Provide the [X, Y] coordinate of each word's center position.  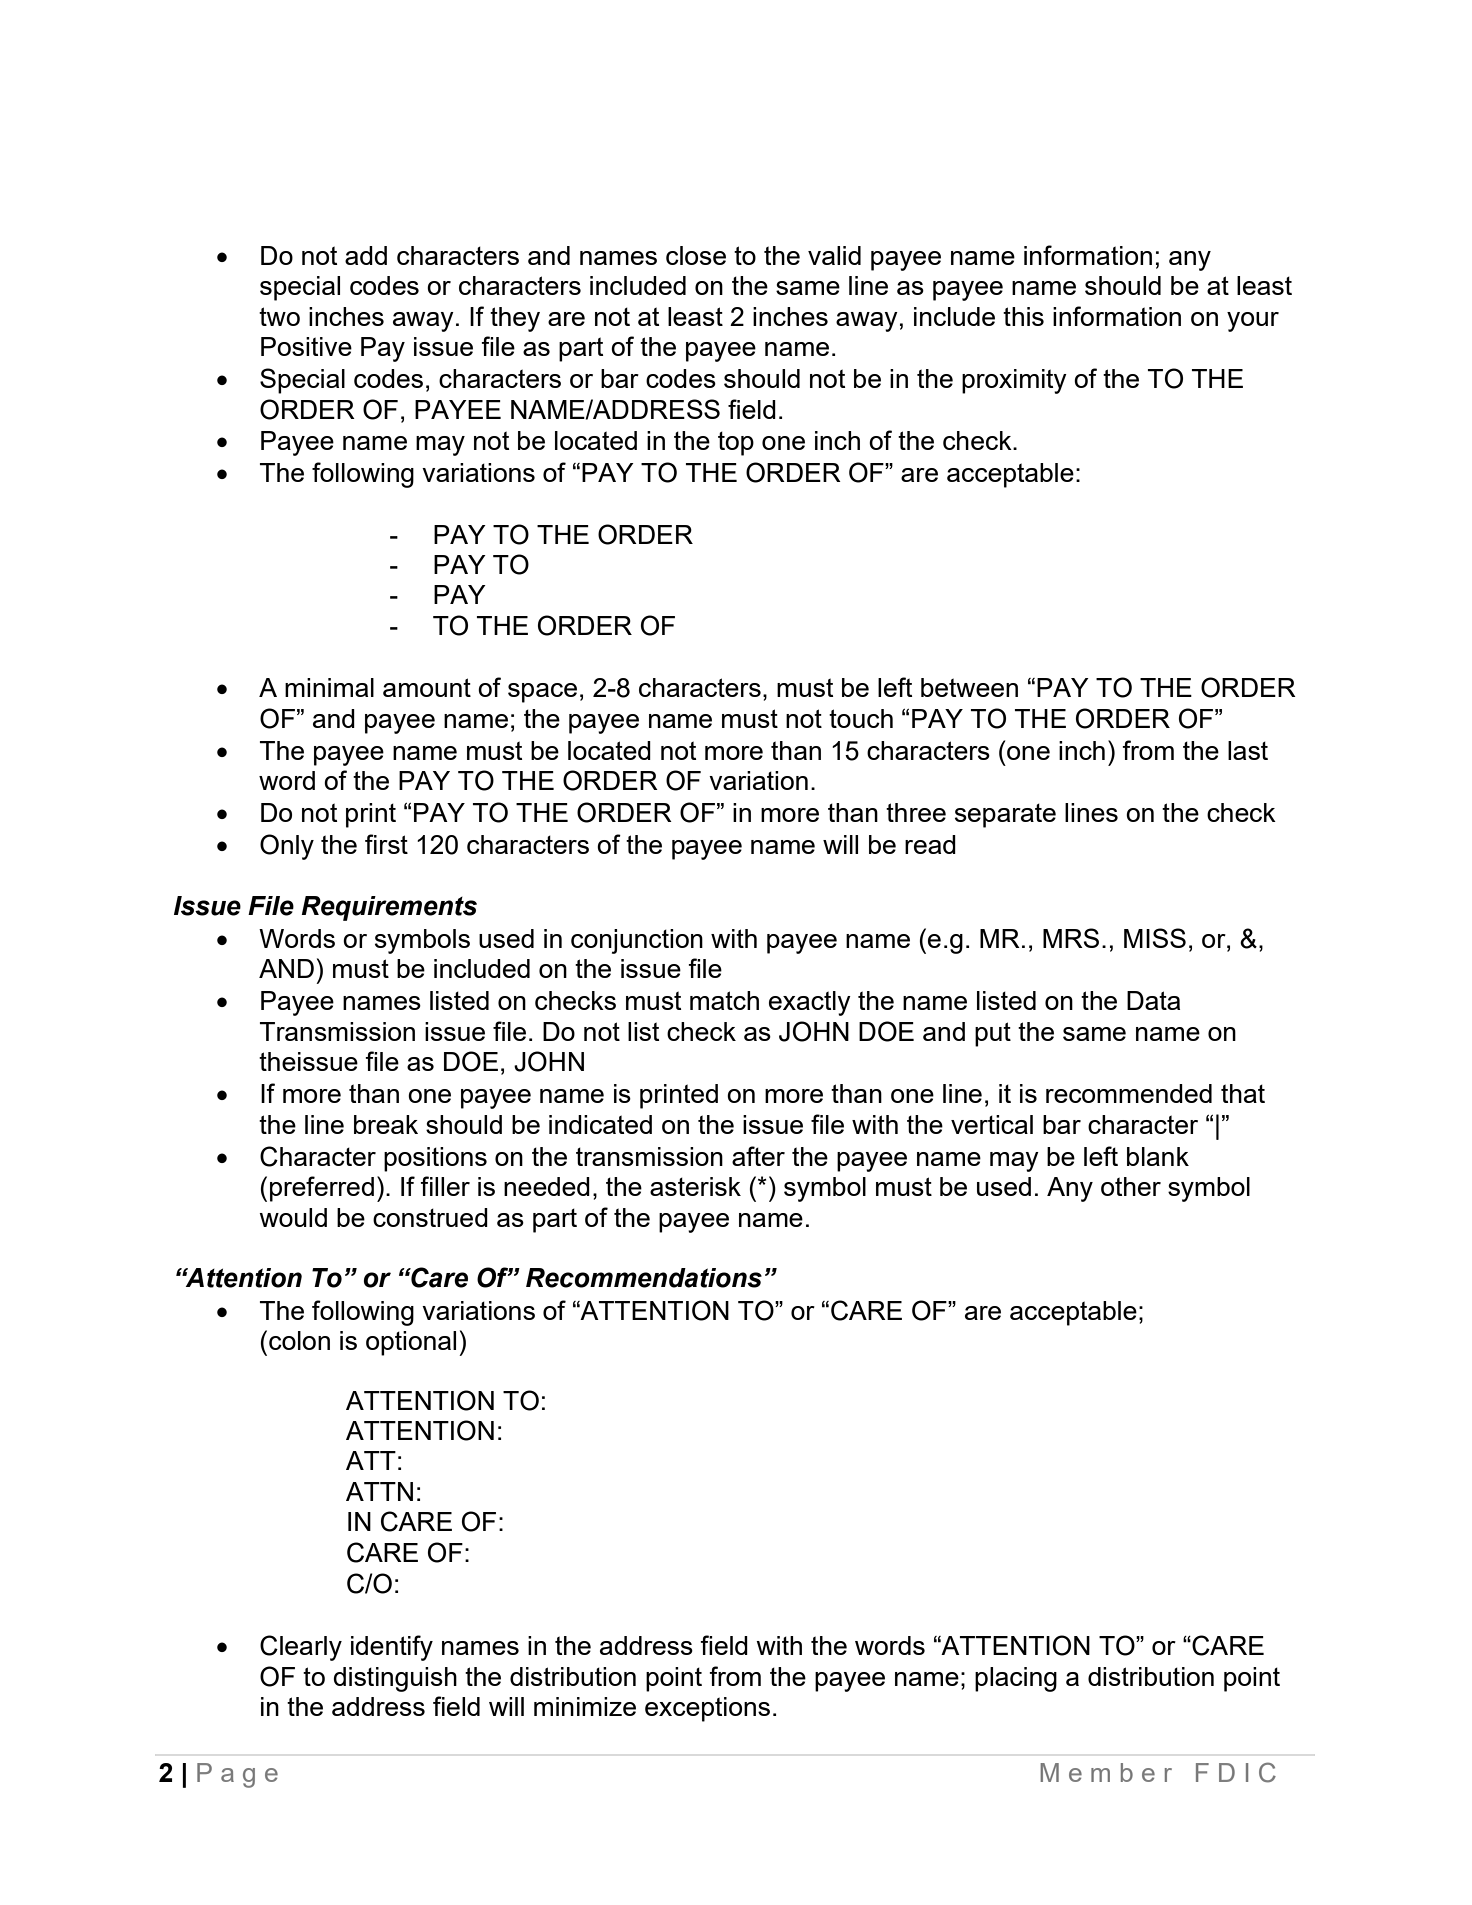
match [724, 1000]
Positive [306, 346]
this [1023, 316]
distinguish [395, 1679]
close [696, 255]
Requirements [389, 908]
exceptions [707, 1709]
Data [1153, 1000]
